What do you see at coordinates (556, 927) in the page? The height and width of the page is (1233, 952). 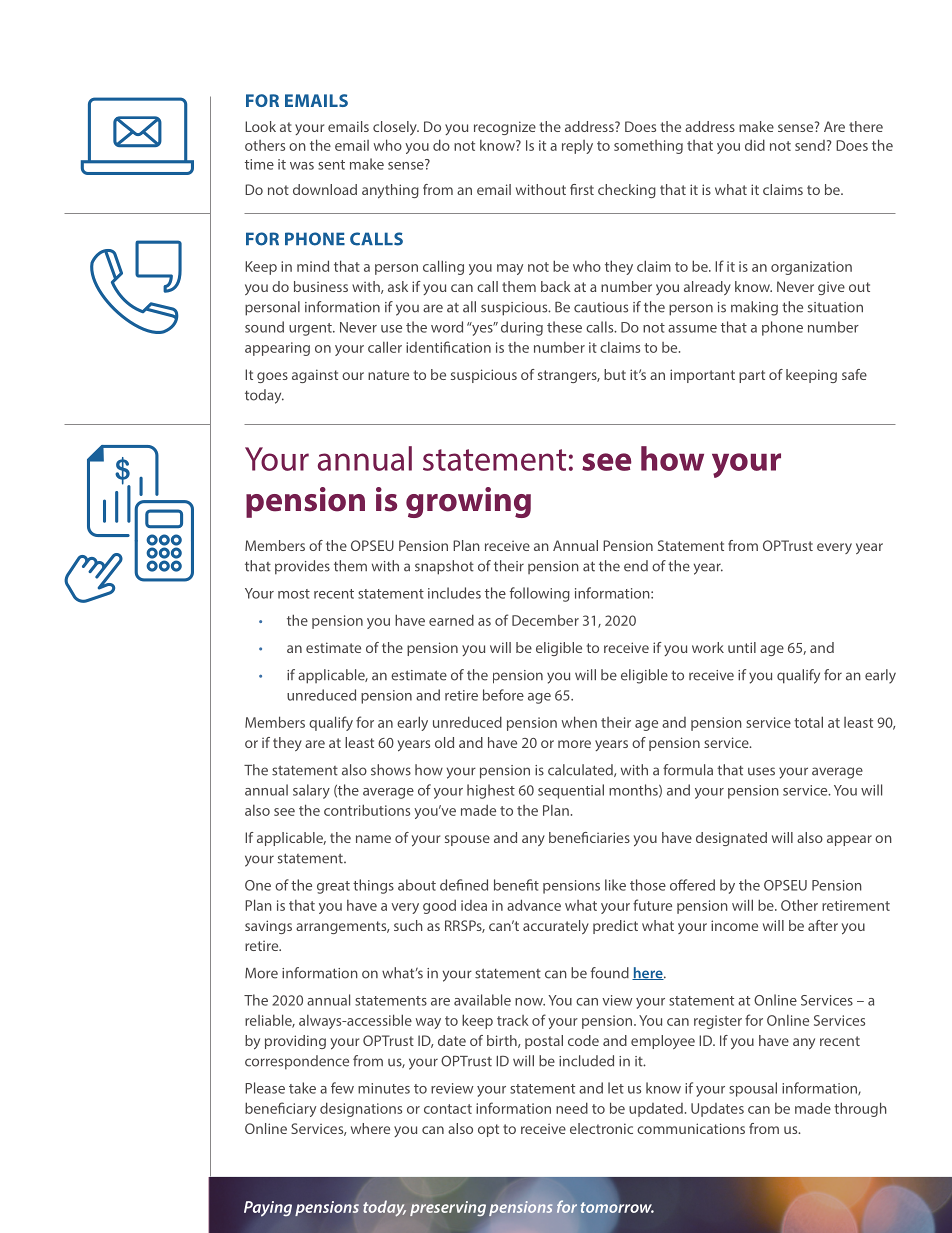 I see `accurately` at bounding box center [556, 927].
